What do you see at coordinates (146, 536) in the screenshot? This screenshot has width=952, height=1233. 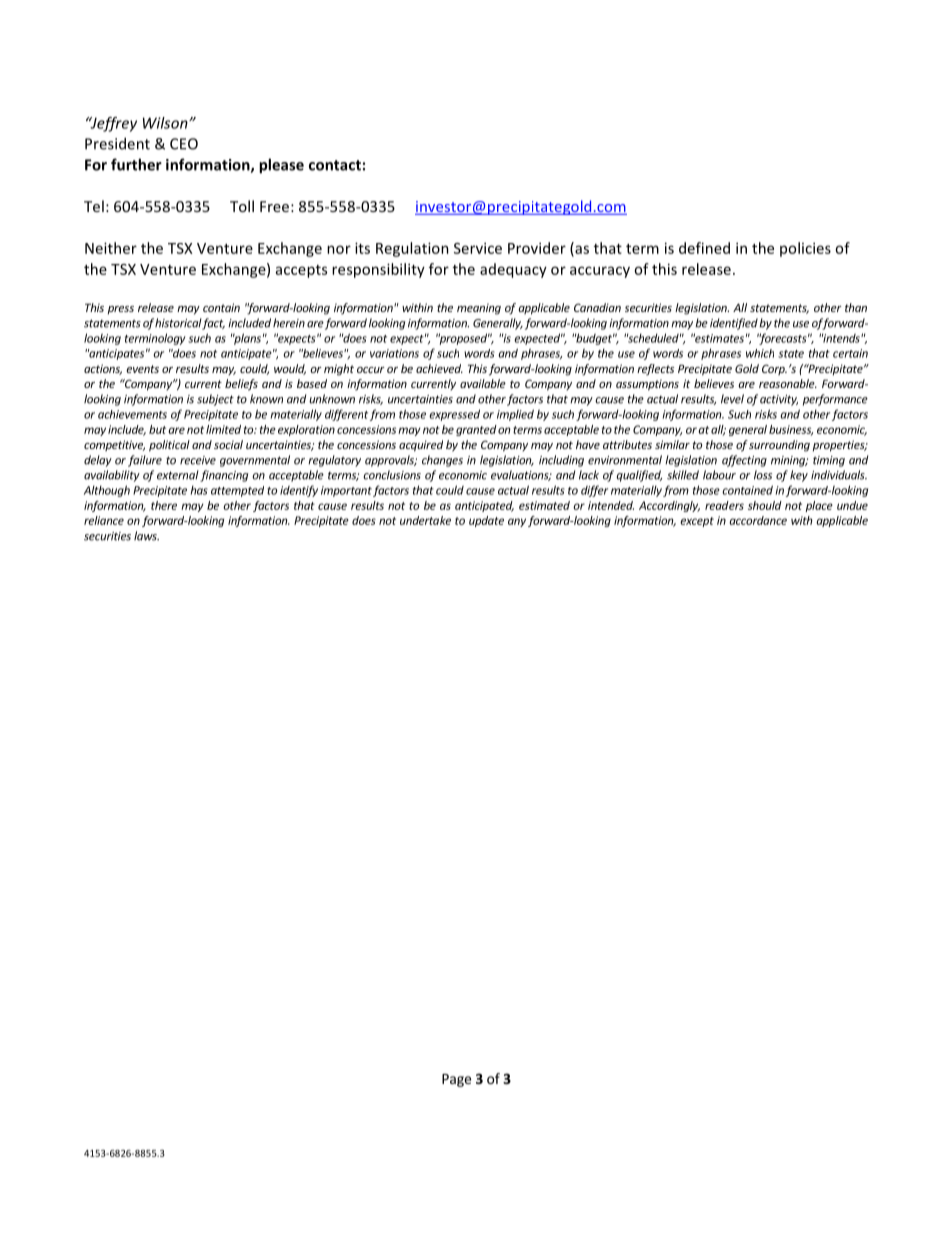 I see `laws` at bounding box center [146, 536].
